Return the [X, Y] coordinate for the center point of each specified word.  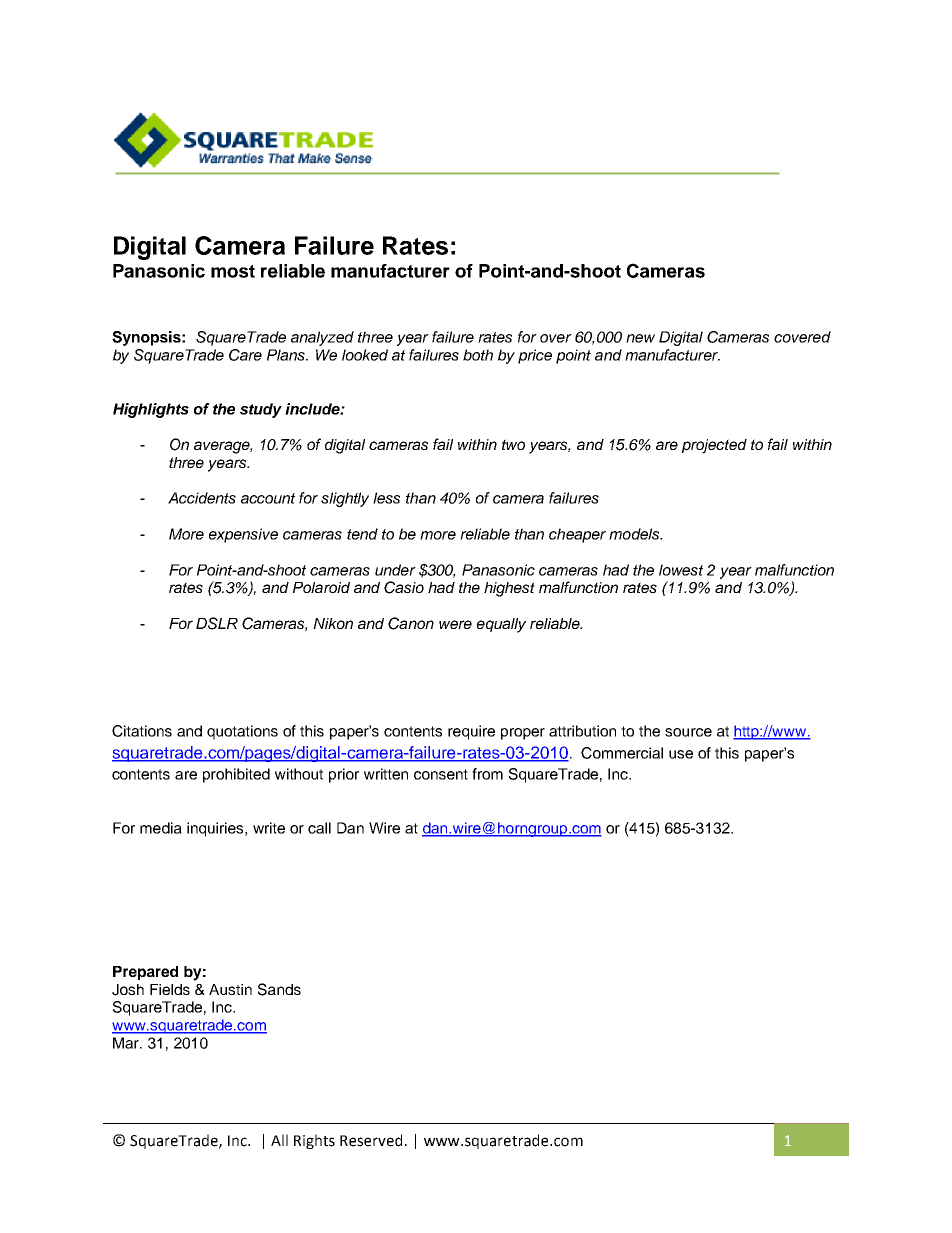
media [161, 828]
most [233, 271]
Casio [404, 587]
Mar [127, 1043]
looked [365, 355]
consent [441, 774]
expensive [243, 535]
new [640, 338]
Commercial [622, 753]
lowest [681, 570]
